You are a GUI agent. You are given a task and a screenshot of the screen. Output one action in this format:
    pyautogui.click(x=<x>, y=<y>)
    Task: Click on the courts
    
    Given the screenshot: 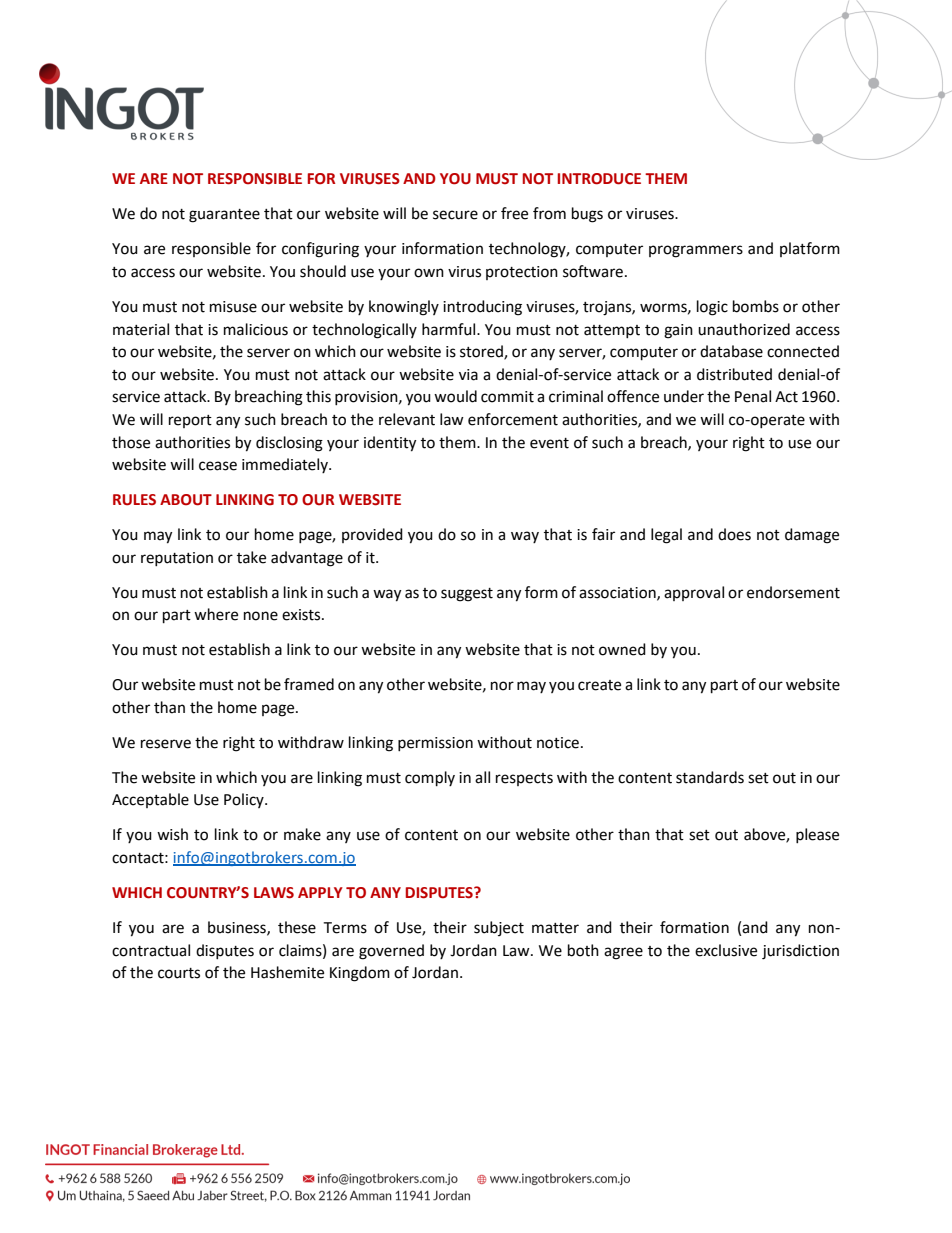 What is the action you would take?
    pyautogui.click(x=179, y=973)
